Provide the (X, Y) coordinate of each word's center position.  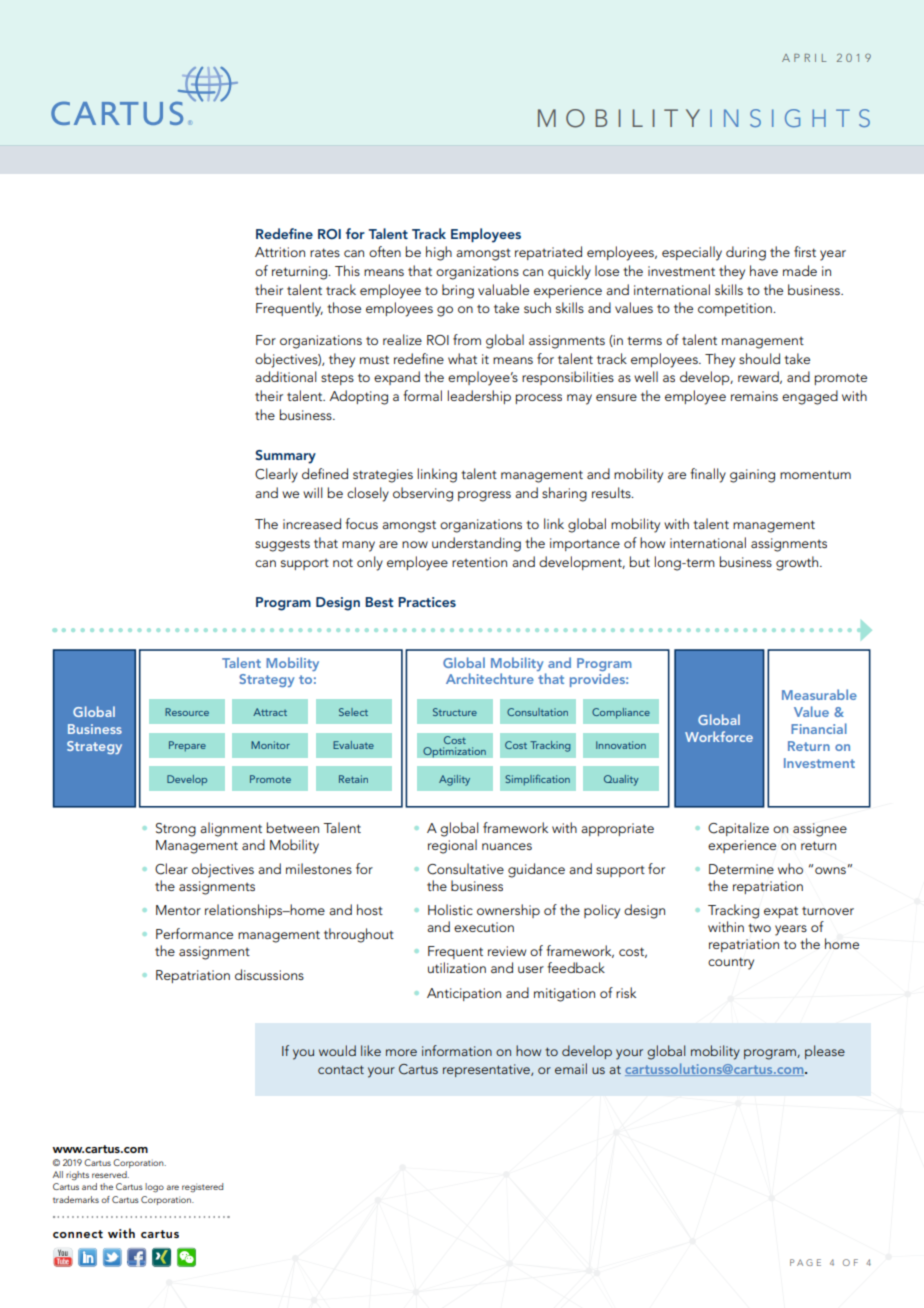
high (439, 253)
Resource (187, 712)
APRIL (804, 58)
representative (487, 1070)
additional (286, 376)
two (759, 927)
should (759, 358)
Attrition (280, 252)
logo (154, 1188)
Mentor (178, 910)
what (462, 358)
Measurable (819, 694)
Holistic (450, 909)
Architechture (490, 678)
